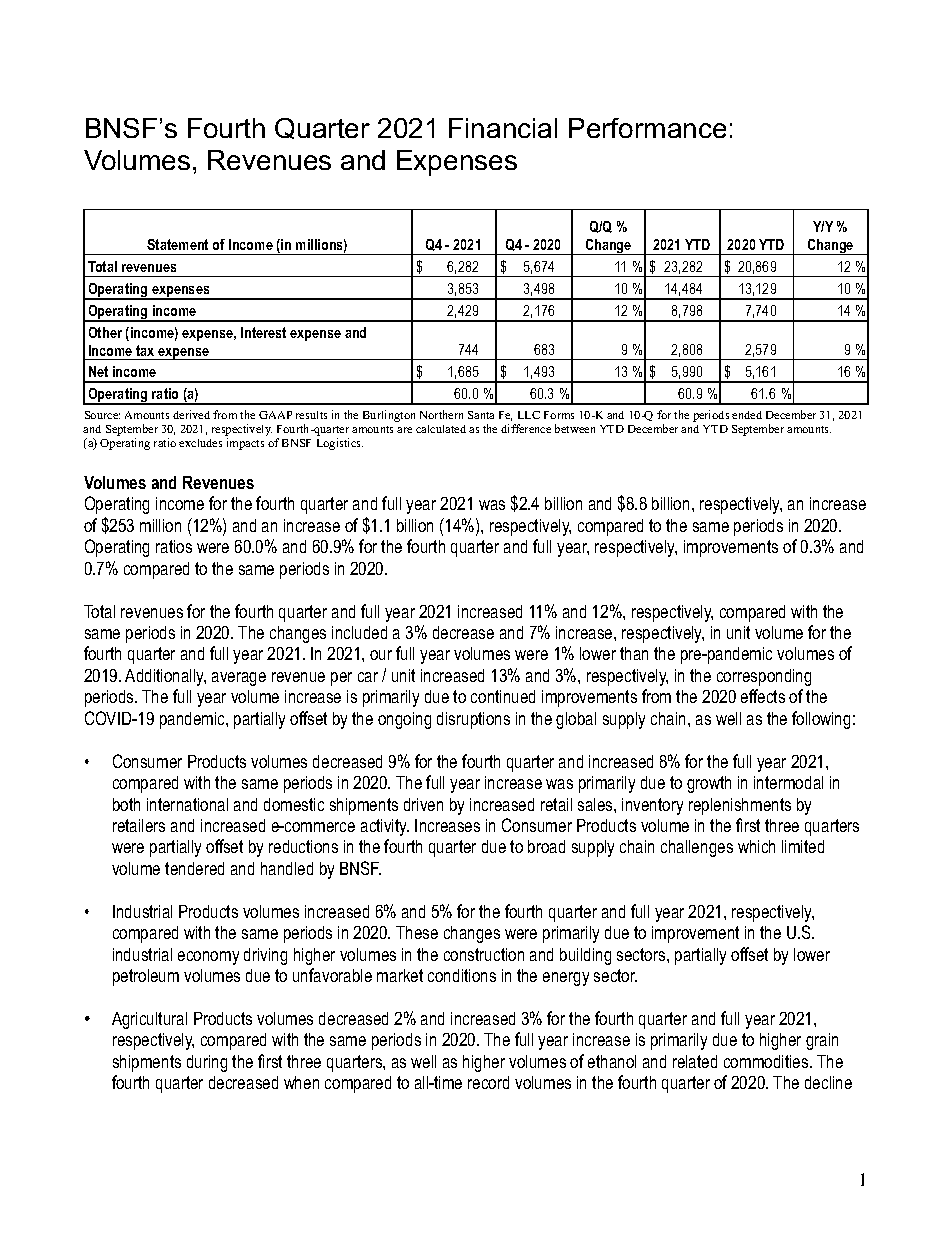  Describe the element at coordinates (647, 128) in the screenshot. I see `Performance` at that location.
